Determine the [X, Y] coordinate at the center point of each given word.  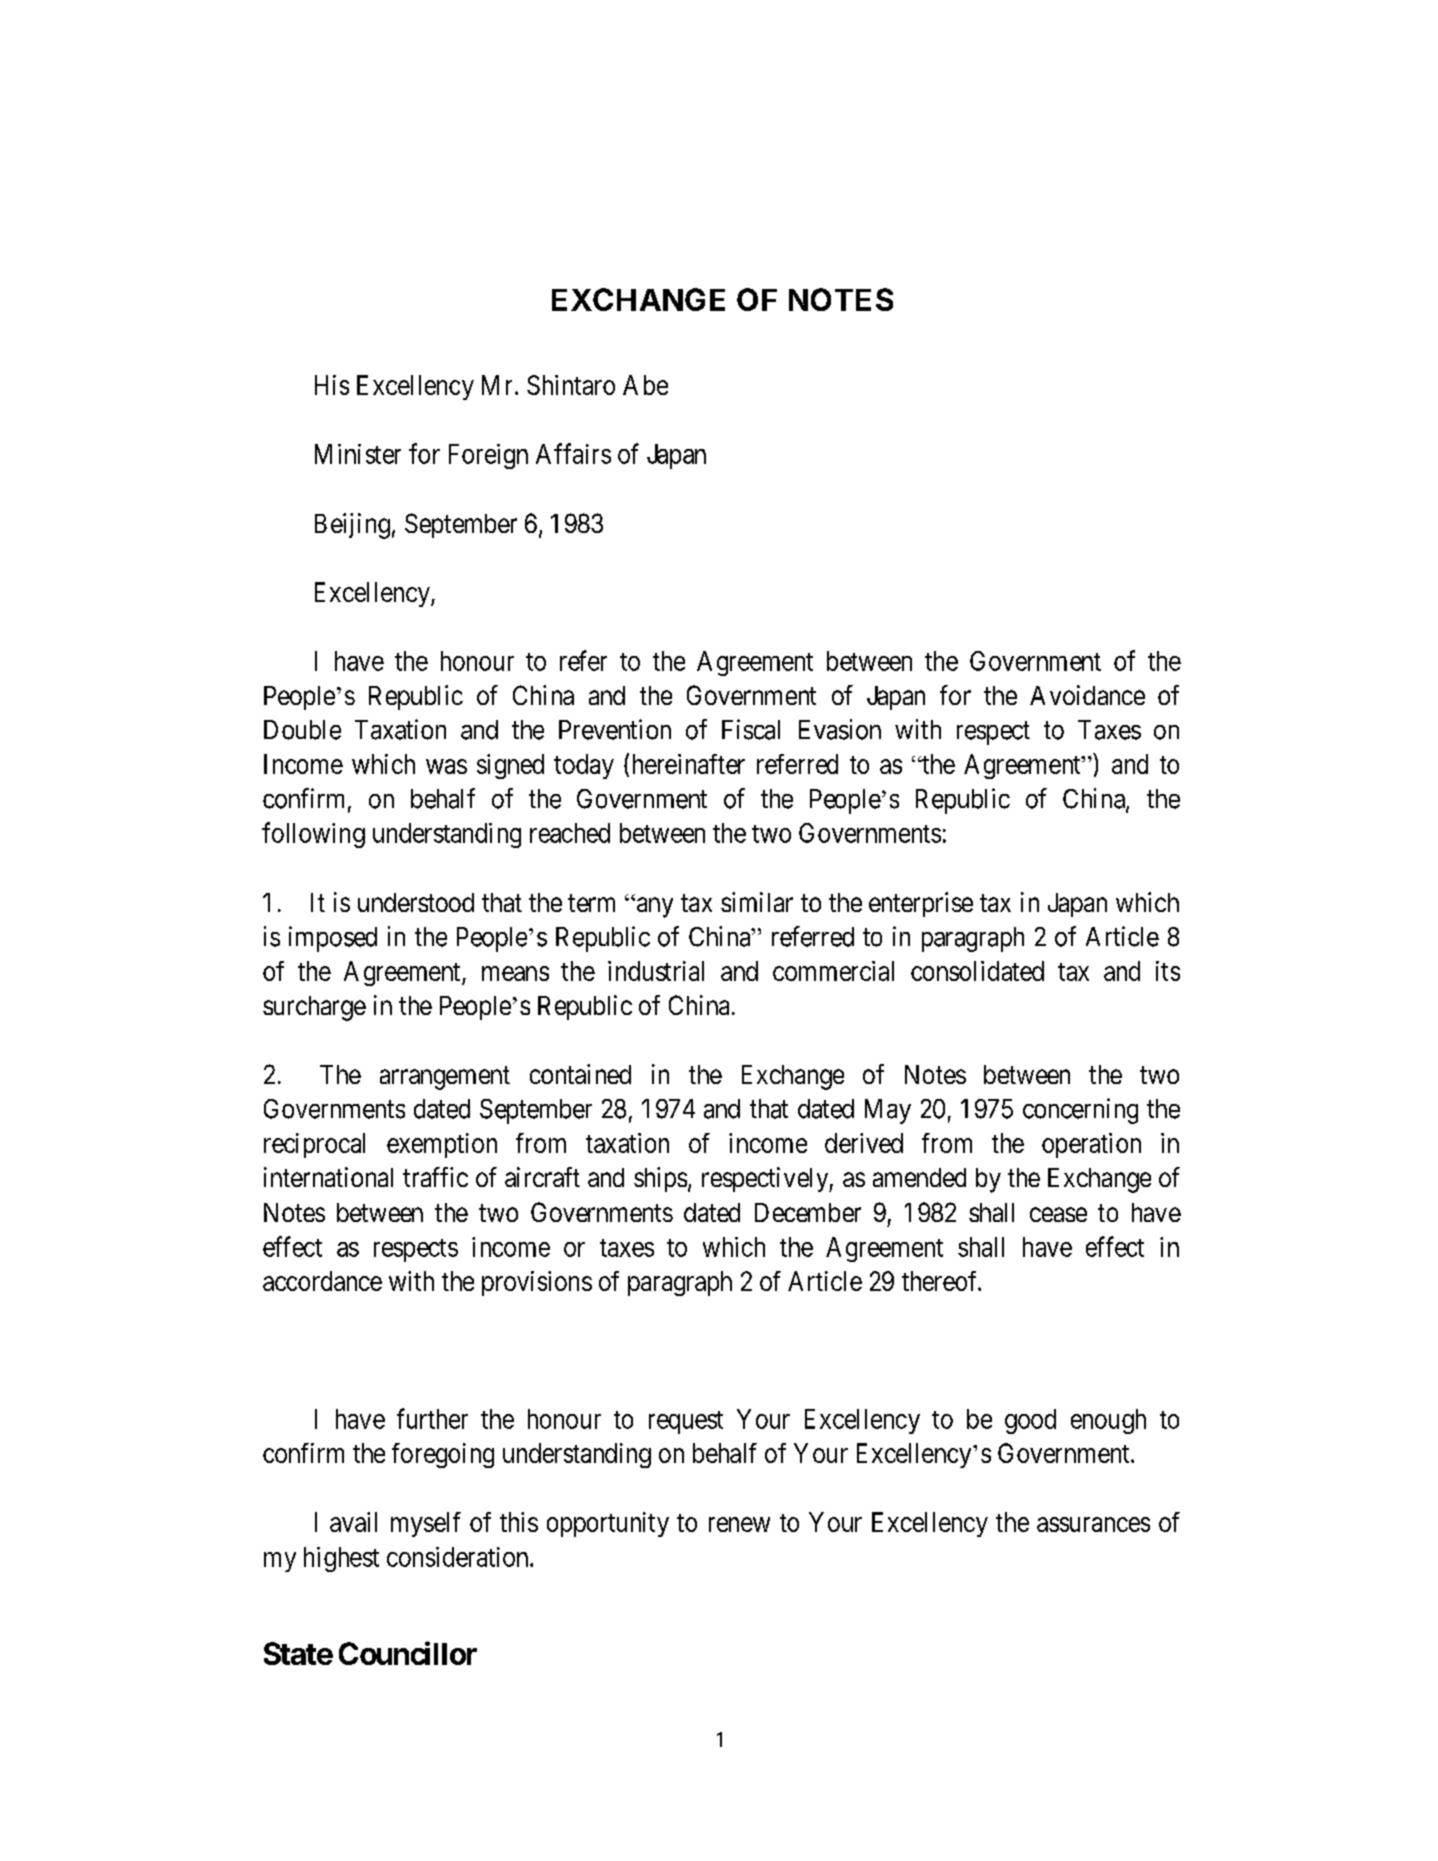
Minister [358, 454]
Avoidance [1087, 695]
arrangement [445, 1078]
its [1168, 971]
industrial [656, 971]
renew [739, 1524]
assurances [1093, 1524]
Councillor [408, 1653]
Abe [645, 385]
